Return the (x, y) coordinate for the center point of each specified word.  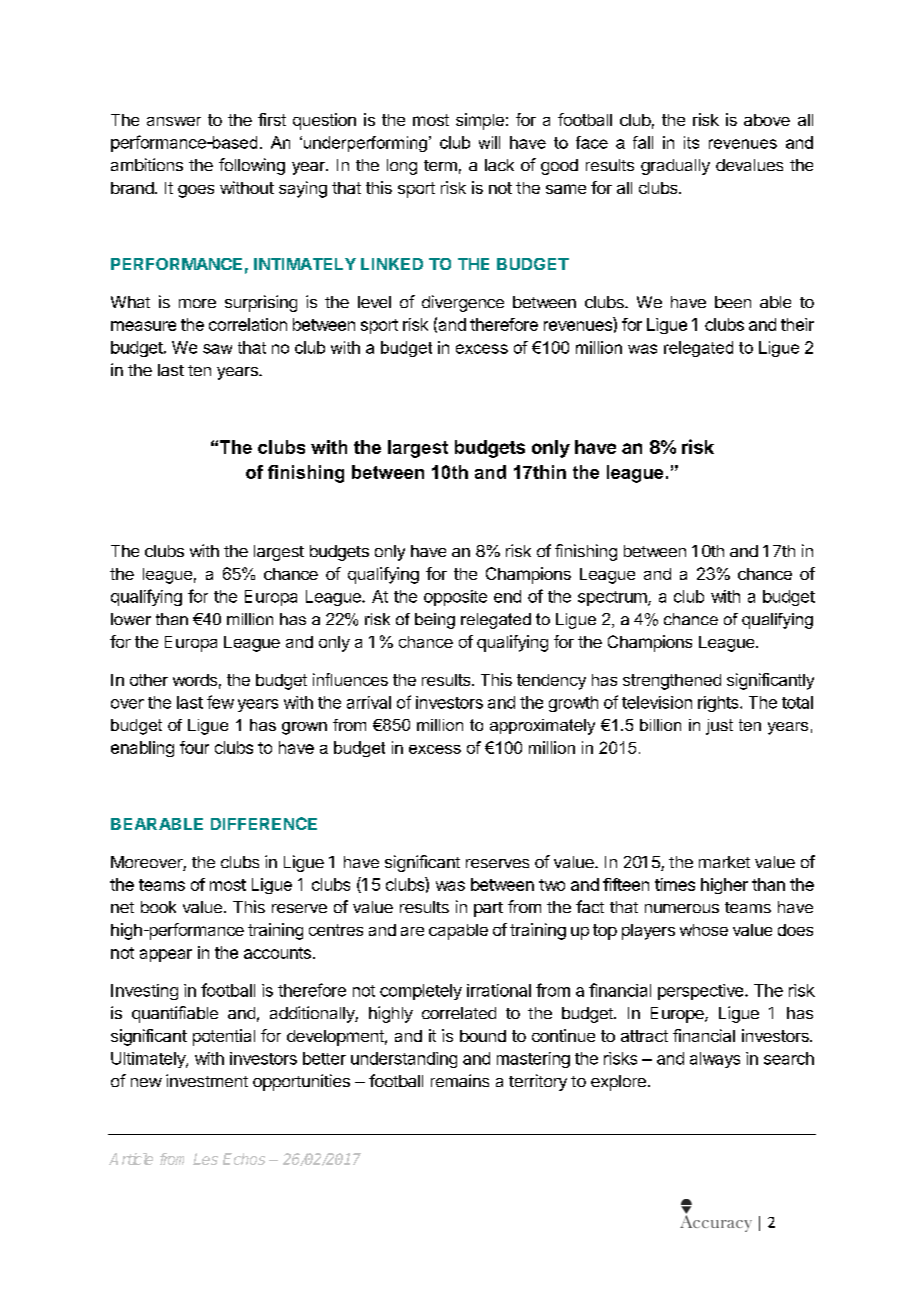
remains (460, 1080)
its (691, 142)
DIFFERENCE (264, 823)
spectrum (613, 598)
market (724, 862)
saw (217, 349)
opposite (455, 598)
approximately (542, 727)
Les (205, 1159)
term (440, 165)
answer (174, 121)
